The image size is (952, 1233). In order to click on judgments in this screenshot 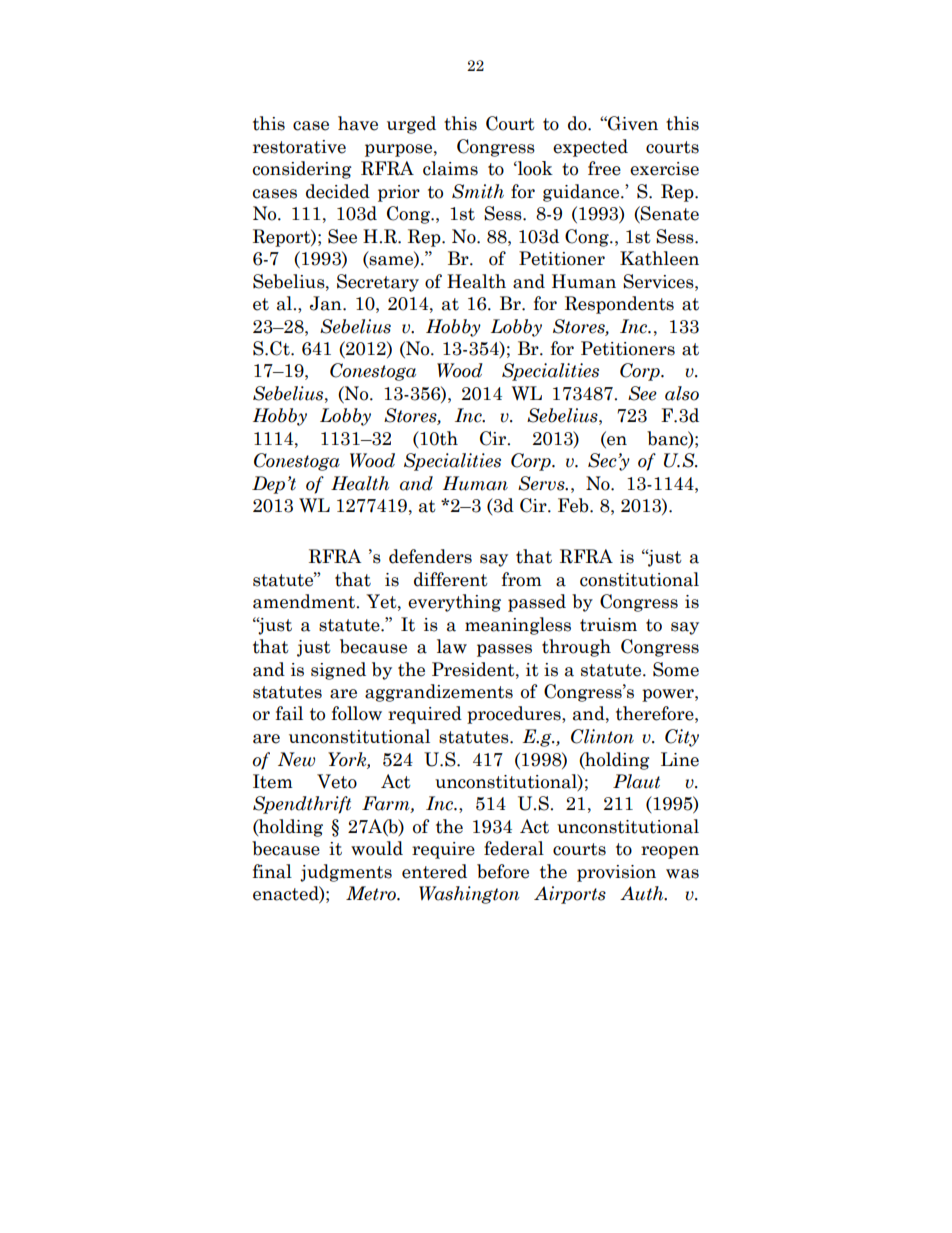, I will do `click(346, 873)`.
